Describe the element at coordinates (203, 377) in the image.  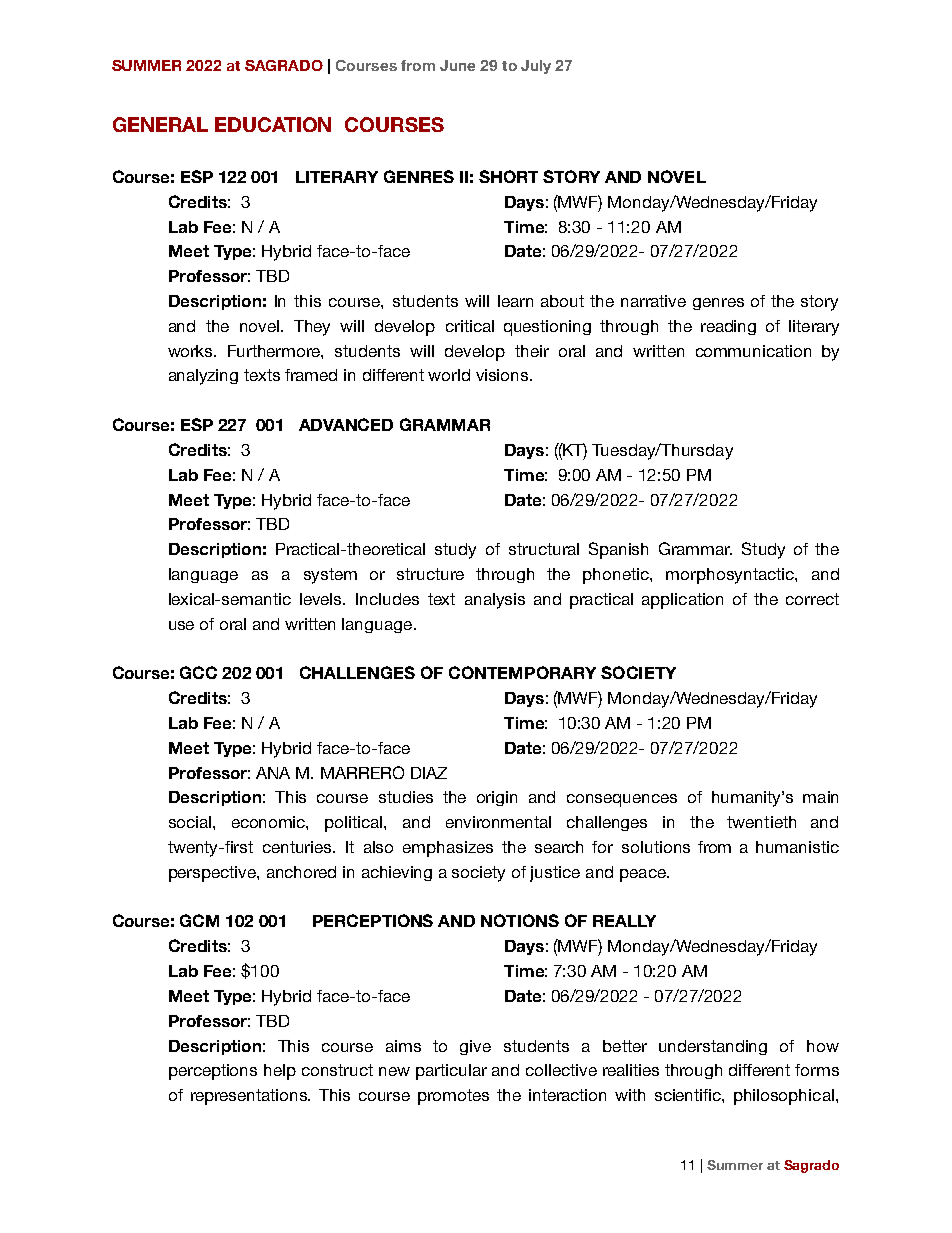
I see `analyzing` at that location.
